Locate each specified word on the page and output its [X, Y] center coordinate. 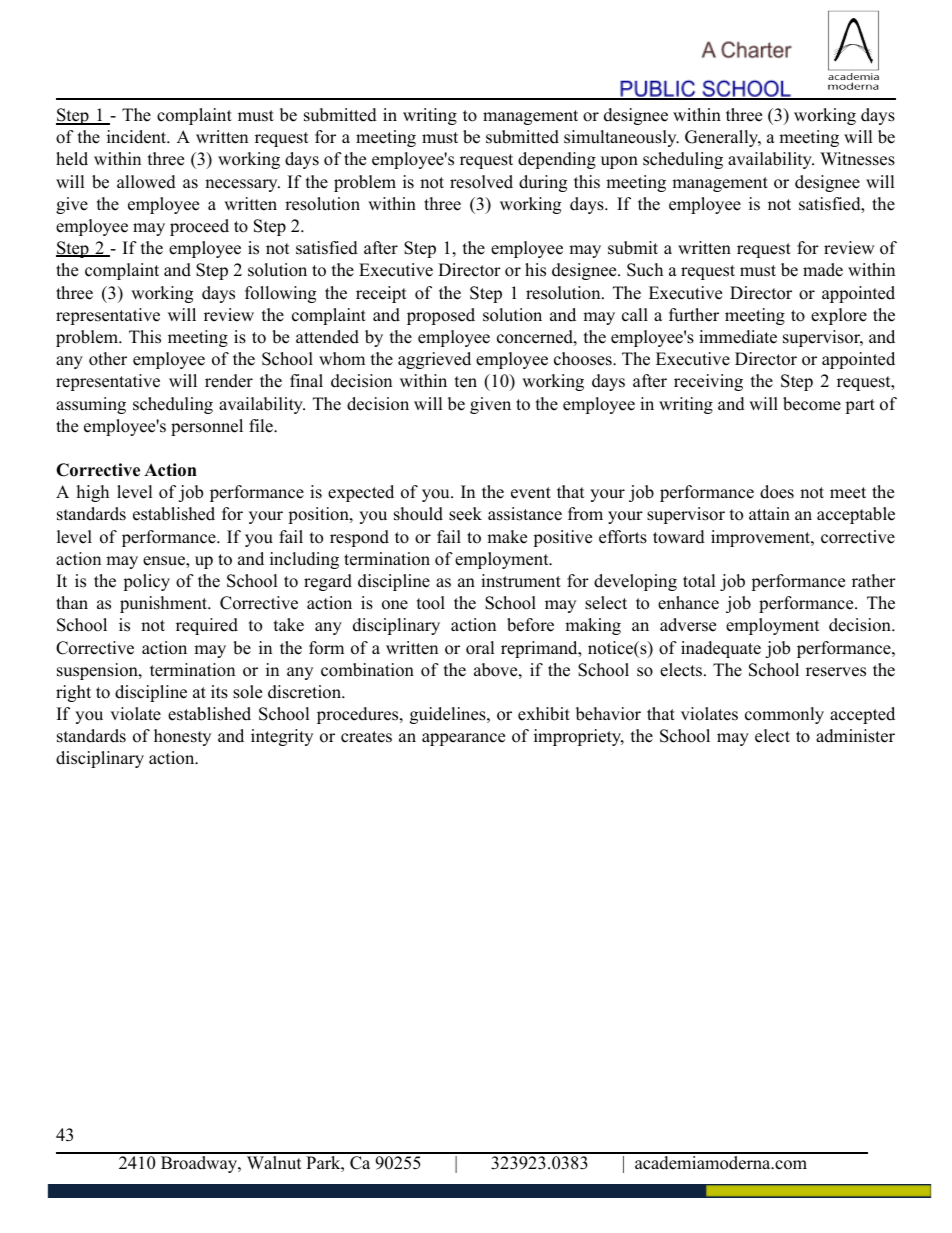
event [531, 493]
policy [146, 582]
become [812, 404]
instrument [521, 581]
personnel [207, 427]
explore [839, 316]
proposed [441, 316]
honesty [182, 737]
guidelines [449, 715]
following [280, 294]
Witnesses [857, 159]
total [699, 581]
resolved [481, 182]
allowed [146, 182]
